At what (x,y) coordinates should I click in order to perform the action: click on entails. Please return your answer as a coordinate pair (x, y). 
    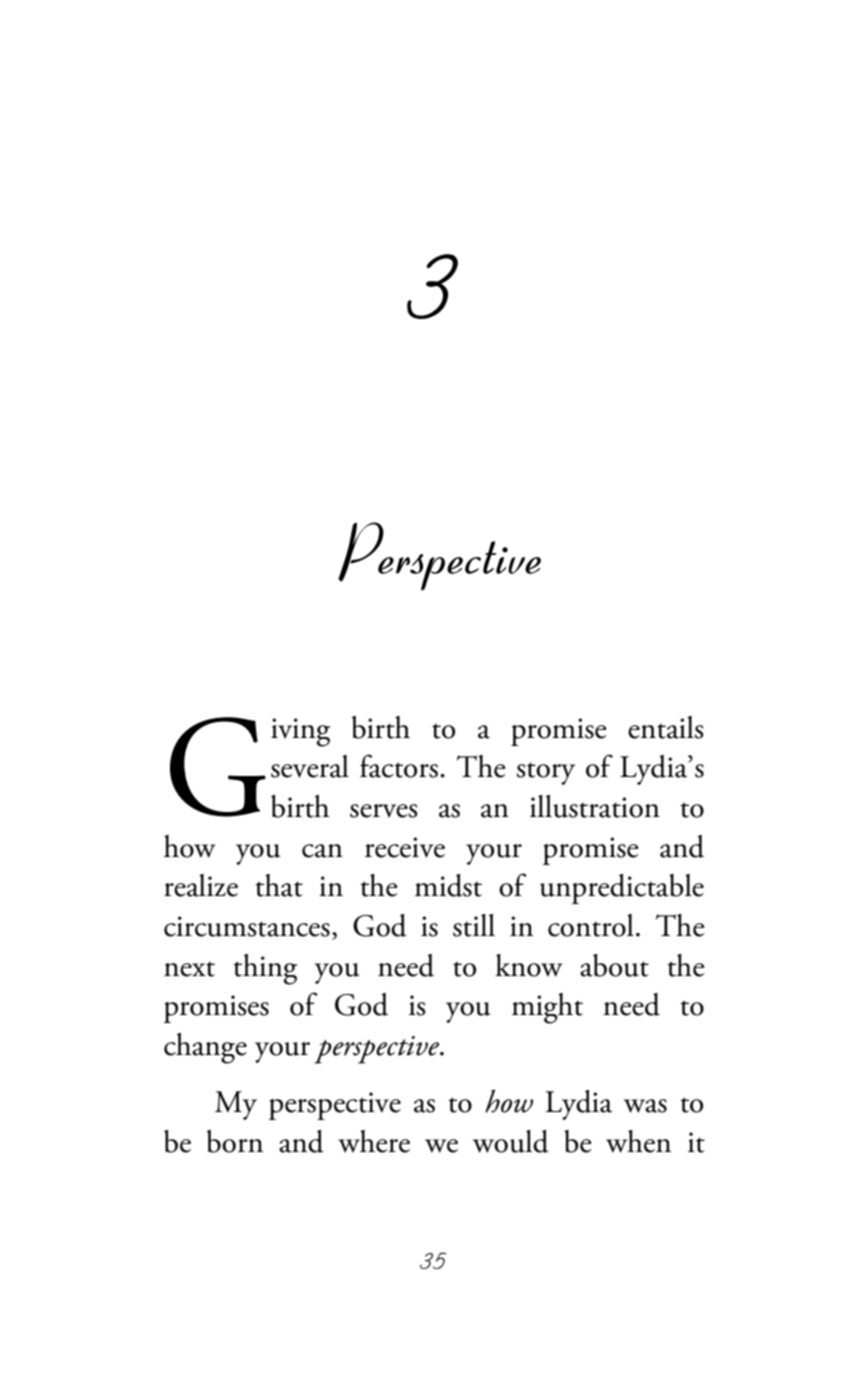
    Looking at the image, I should click on (666, 727).
